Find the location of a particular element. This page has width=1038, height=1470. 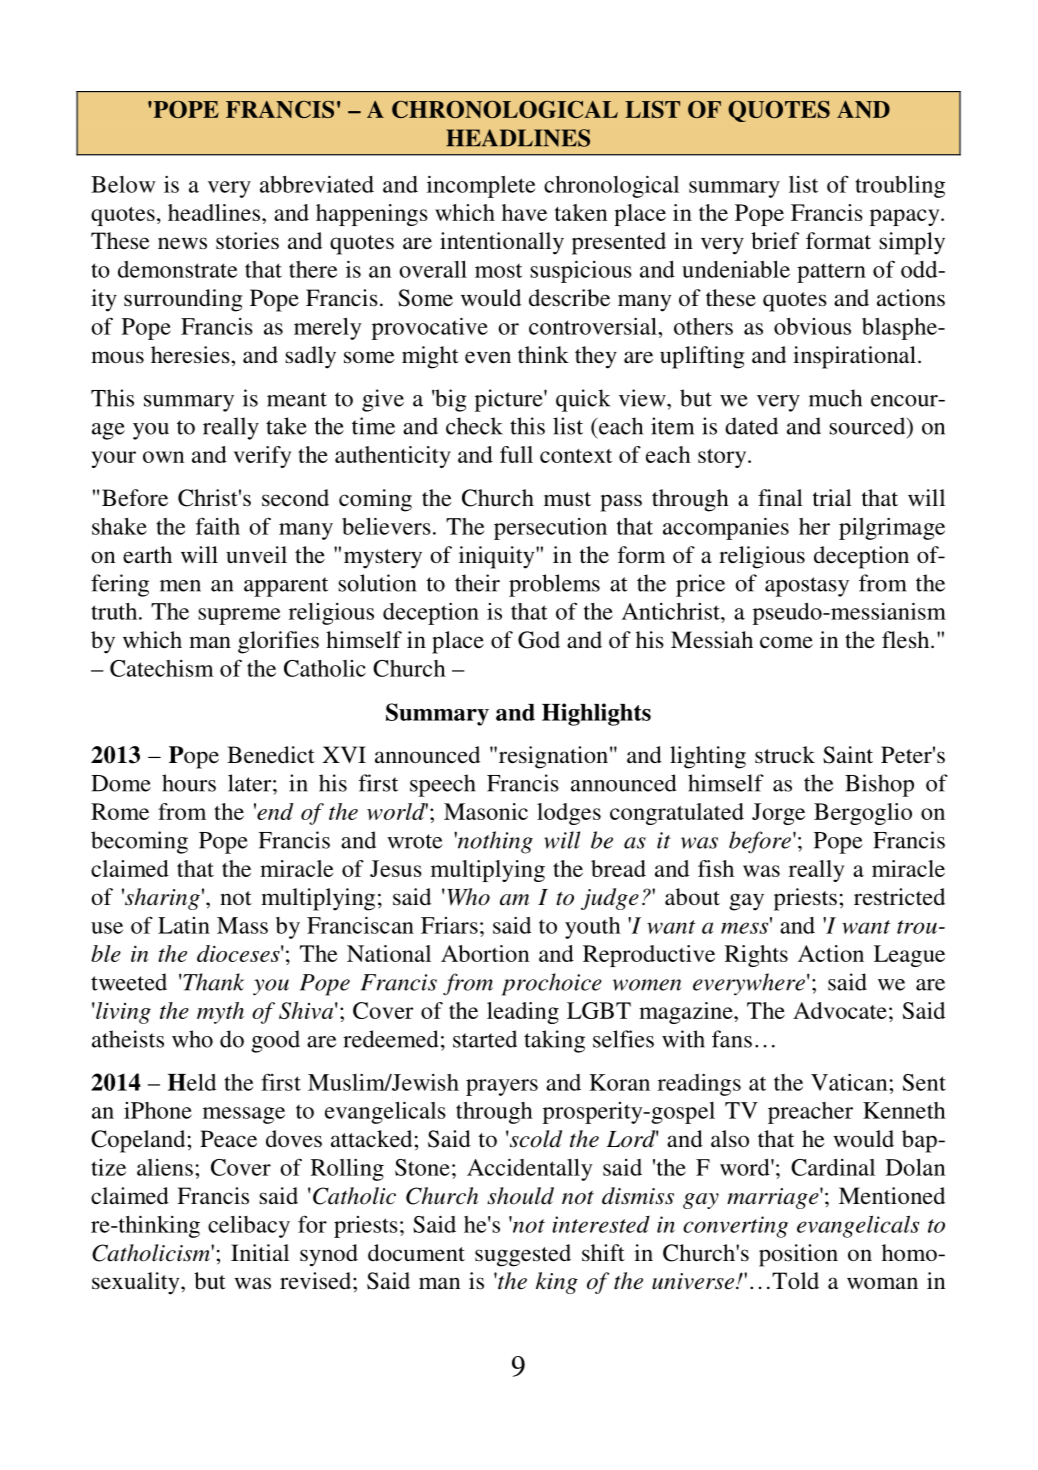

Advocate is located at coordinates (840, 1010).
